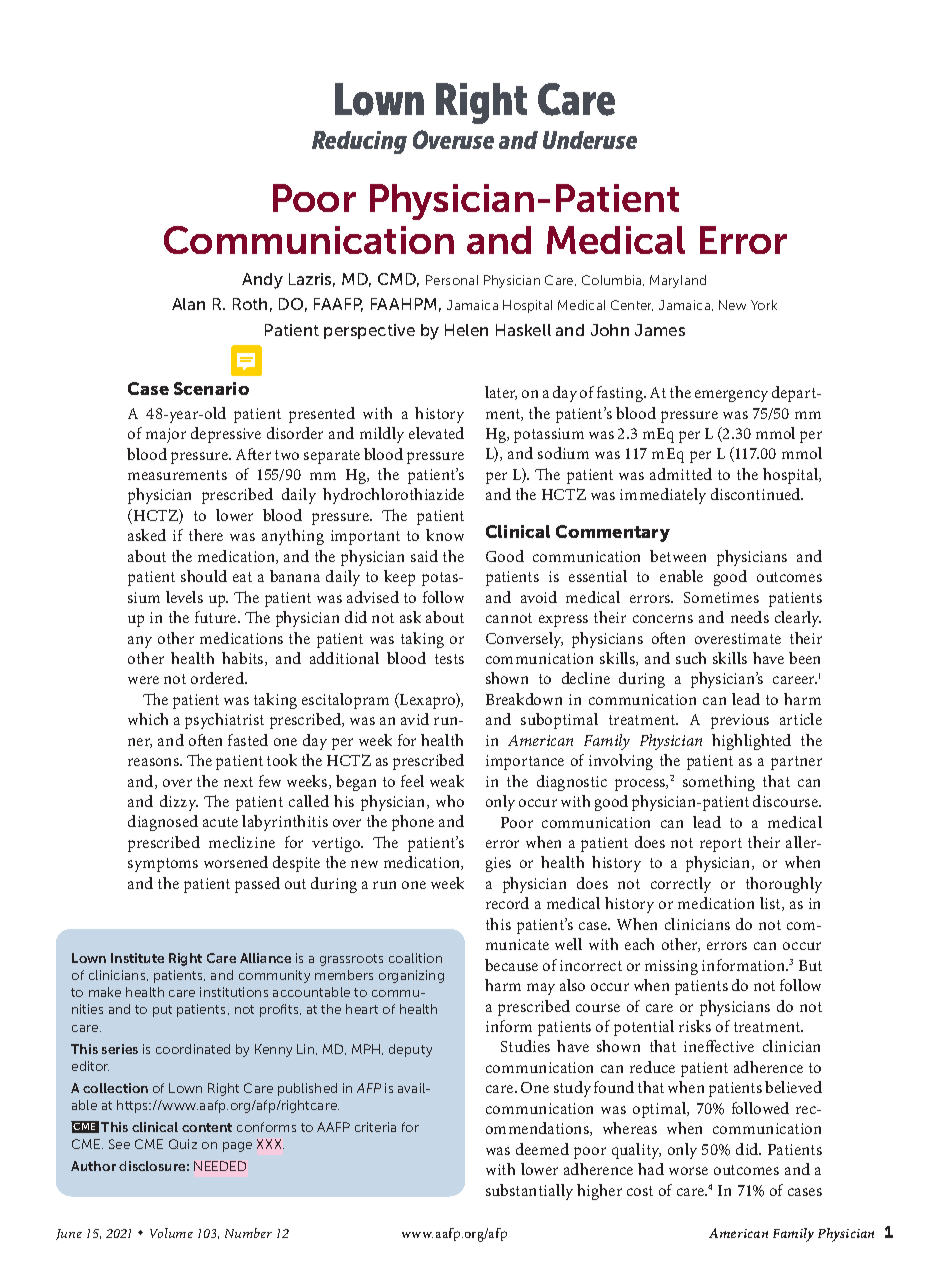 This page has width=950, height=1288. Describe the element at coordinates (262, 281) in the page. I see `Andy` at that location.
